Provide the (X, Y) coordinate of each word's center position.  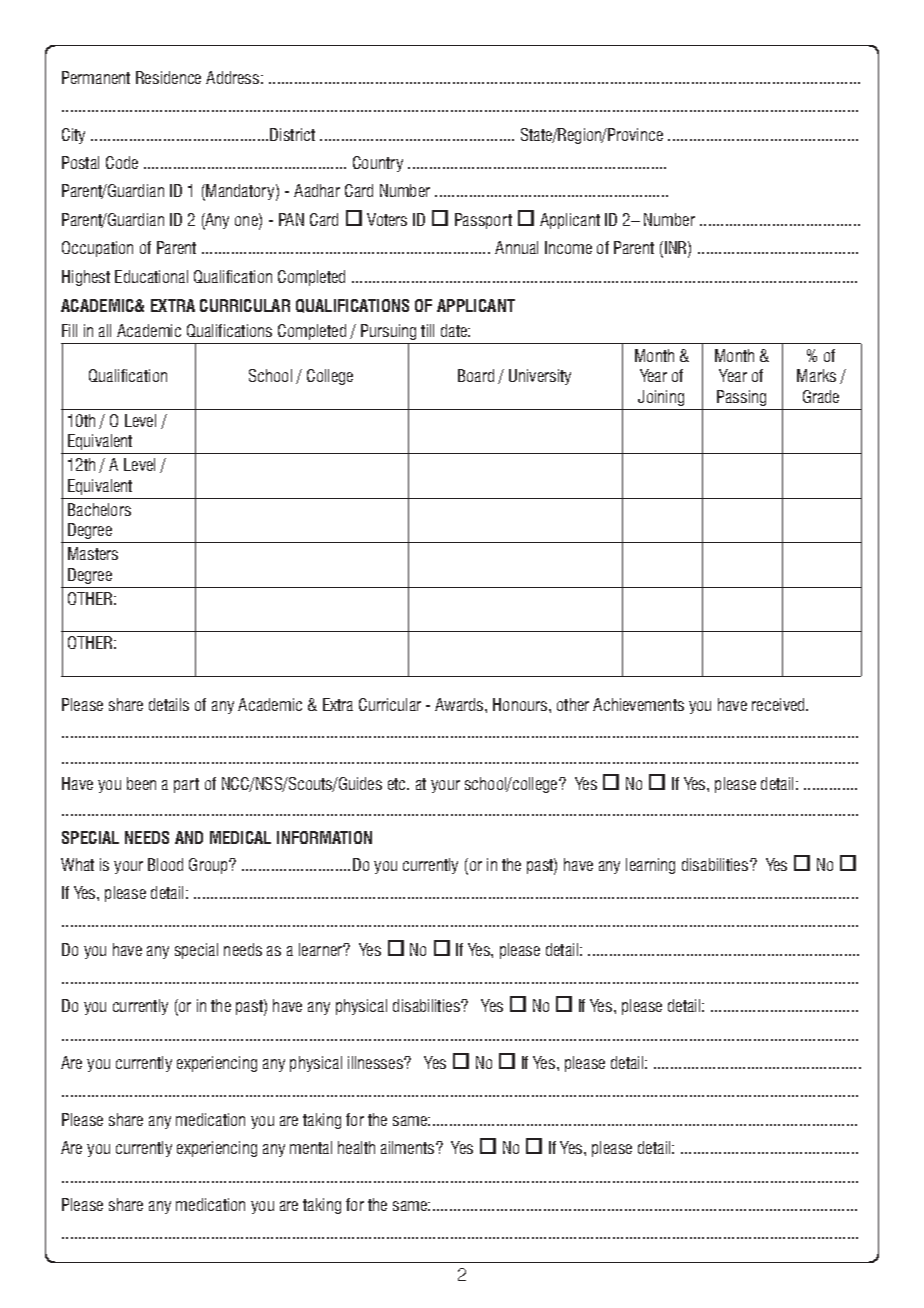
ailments (409, 1147)
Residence (168, 77)
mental (311, 1147)
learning (650, 866)
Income (568, 247)
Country (378, 164)
